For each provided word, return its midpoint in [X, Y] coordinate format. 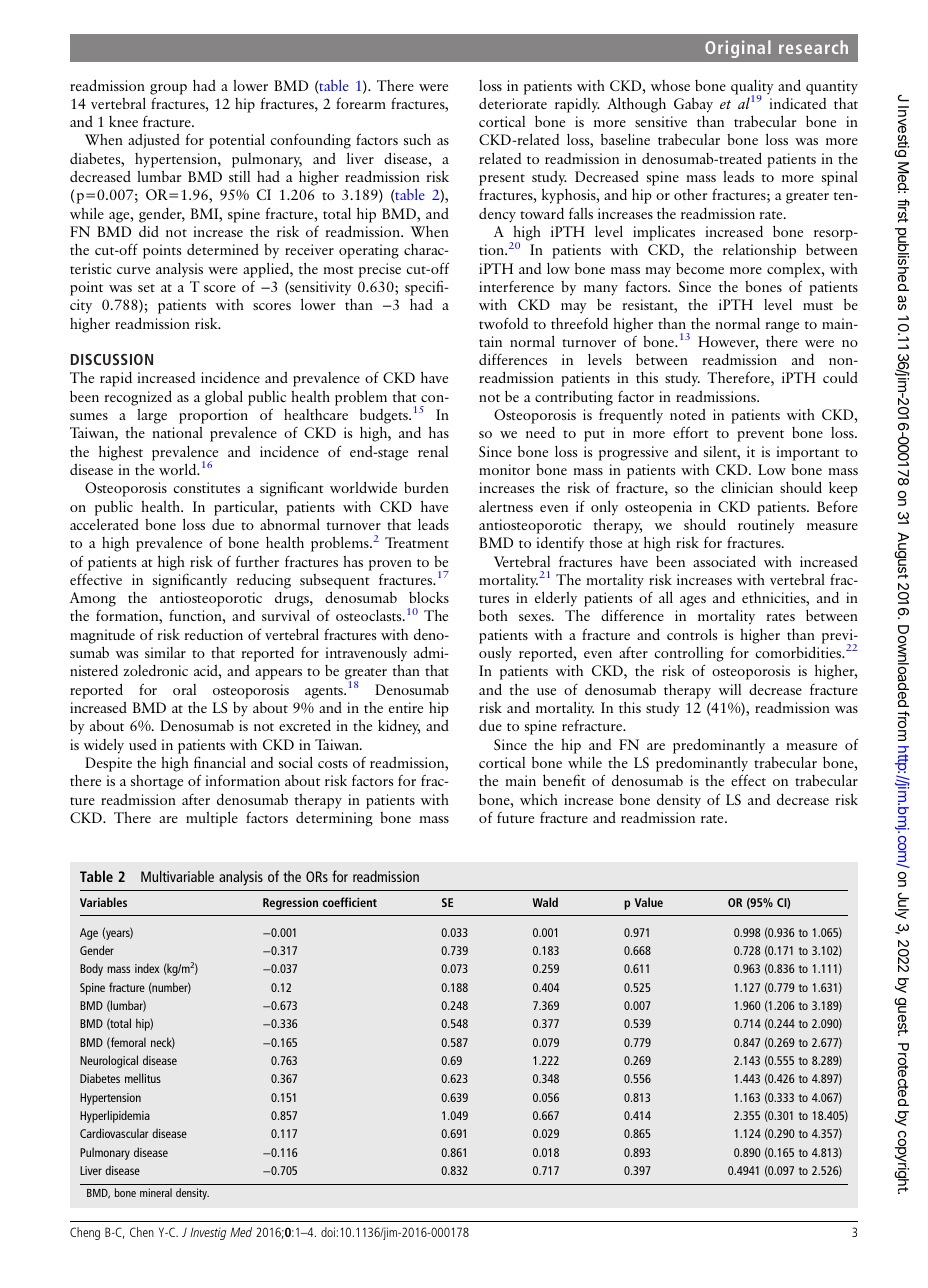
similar [165, 652]
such [417, 139]
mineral [156, 1192]
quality [752, 88]
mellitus [143, 1078]
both [493, 615]
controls [692, 634]
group [168, 89]
